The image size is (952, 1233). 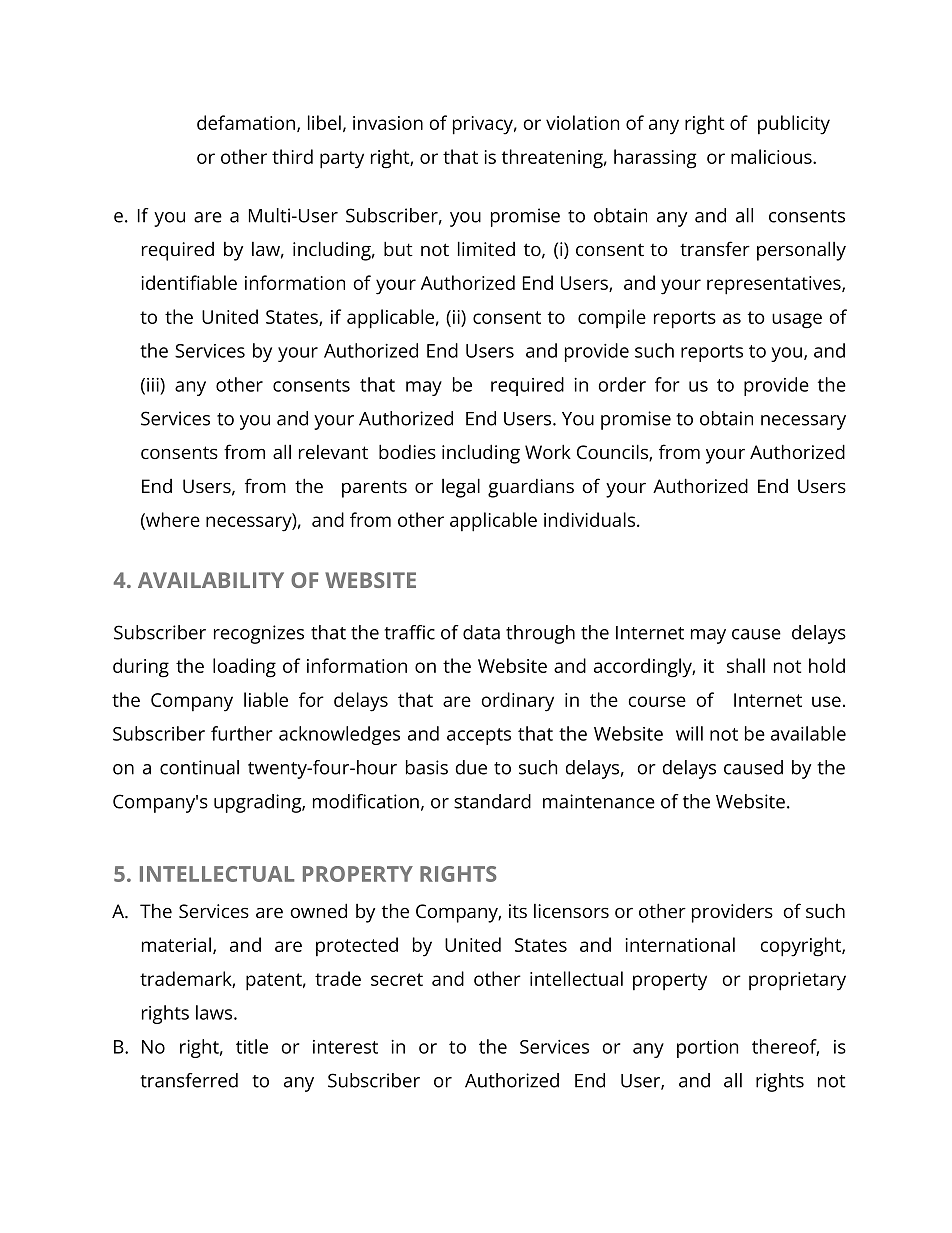 What do you see at coordinates (246, 122) in the image?
I see `defamation` at bounding box center [246, 122].
